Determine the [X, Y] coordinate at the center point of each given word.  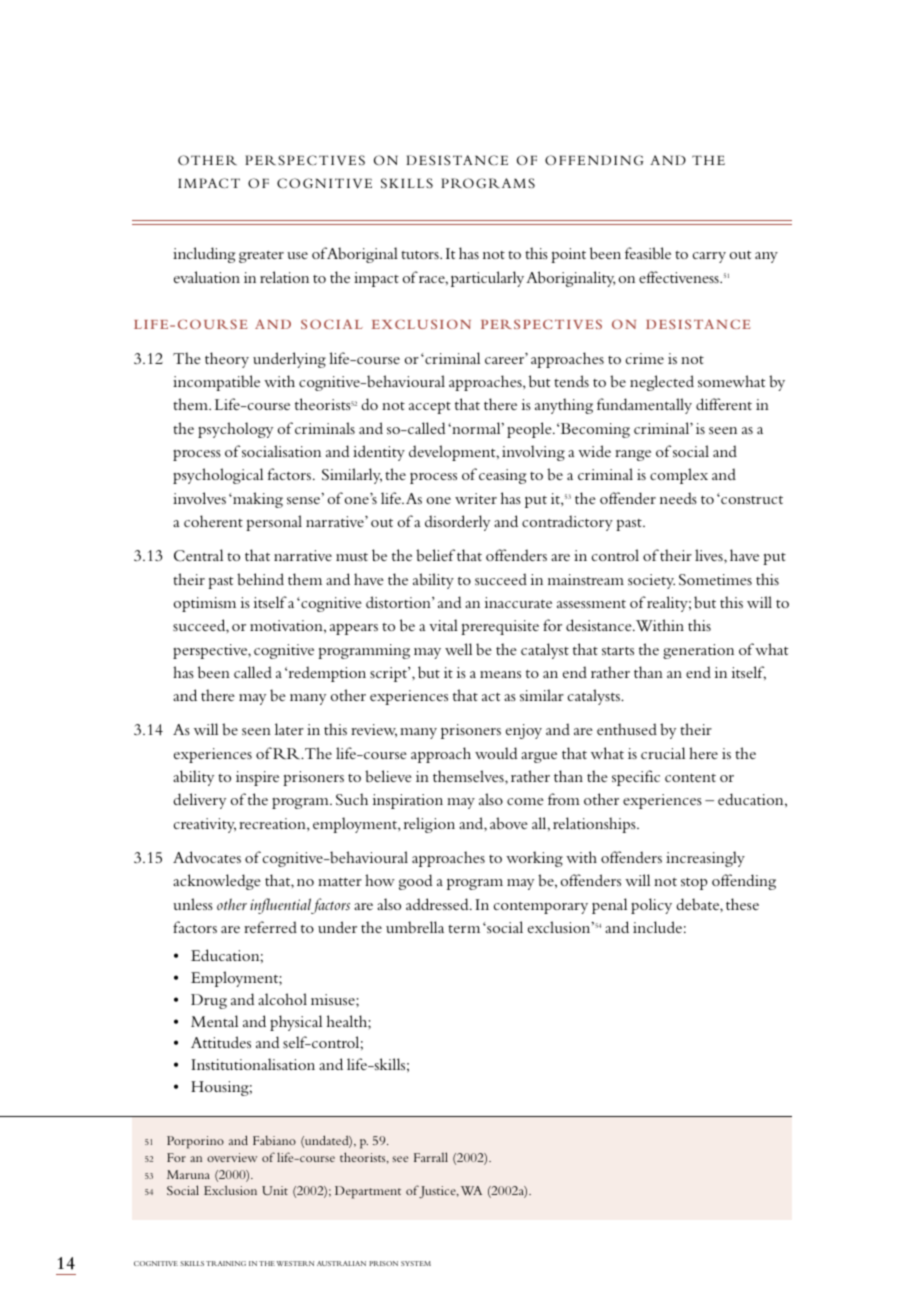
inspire [257, 778]
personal [274, 523]
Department [368, 1192]
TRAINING [226, 1263]
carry [709, 257]
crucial [663, 753]
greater [261, 257]
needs [678, 498]
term [464, 929]
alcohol [282, 999]
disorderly [457, 523]
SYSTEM [416, 1263]
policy [651, 906]
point [568, 255]
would [496, 753]
